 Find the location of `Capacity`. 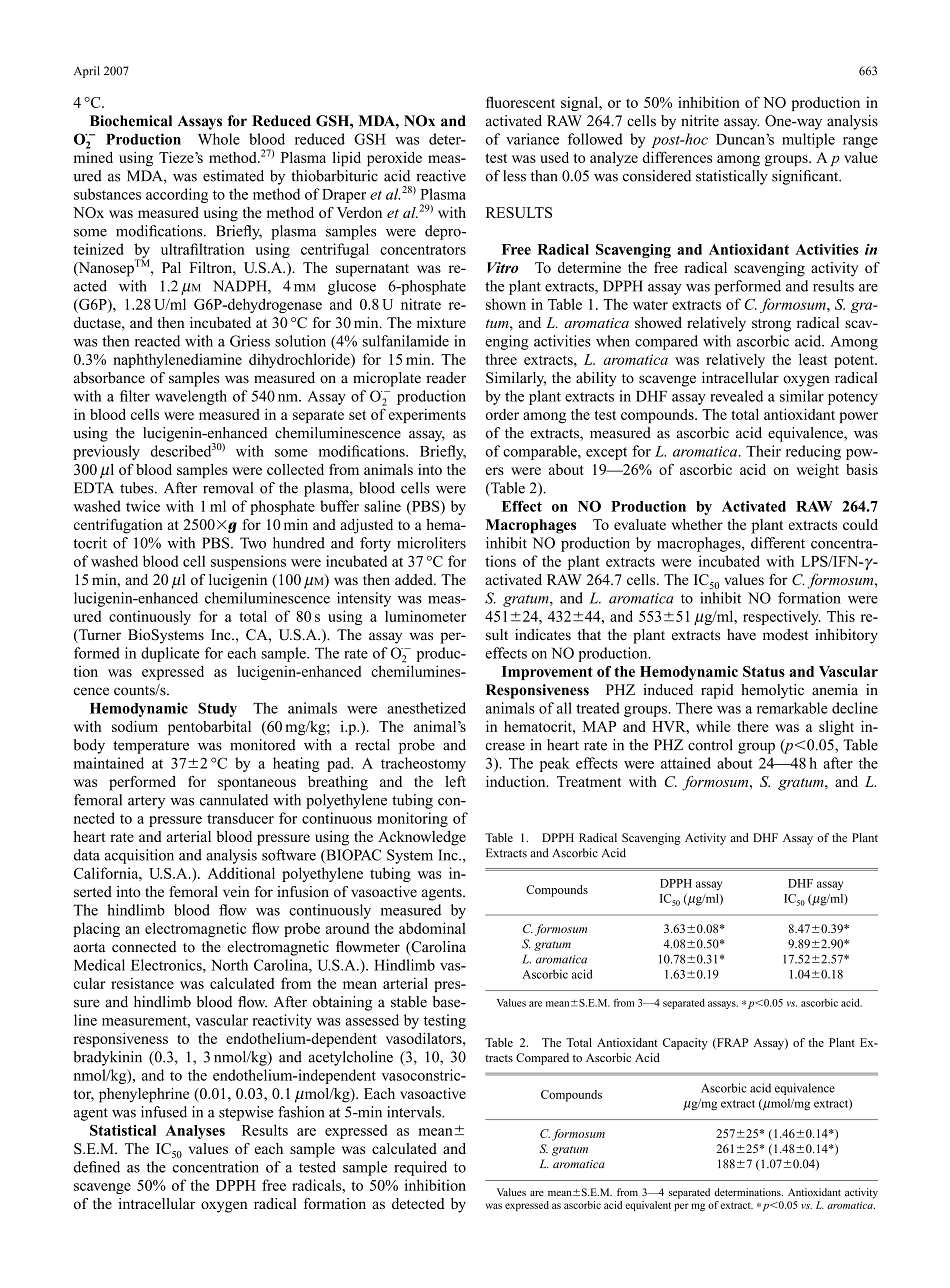

Capacity is located at coordinates (685, 1044).
